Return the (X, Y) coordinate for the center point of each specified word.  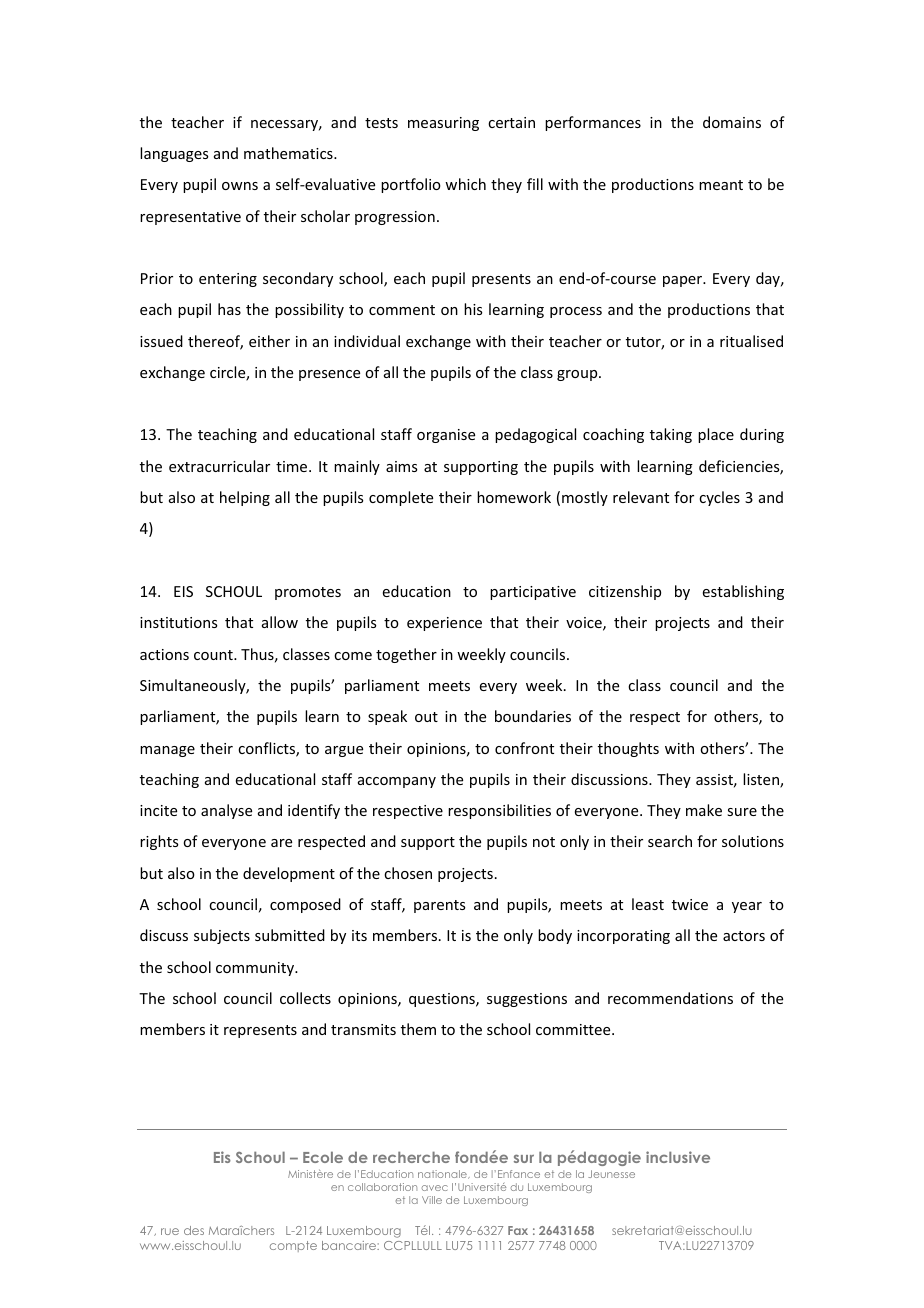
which (465, 184)
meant (721, 185)
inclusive (678, 1157)
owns (240, 186)
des (194, 1230)
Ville (432, 1200)
